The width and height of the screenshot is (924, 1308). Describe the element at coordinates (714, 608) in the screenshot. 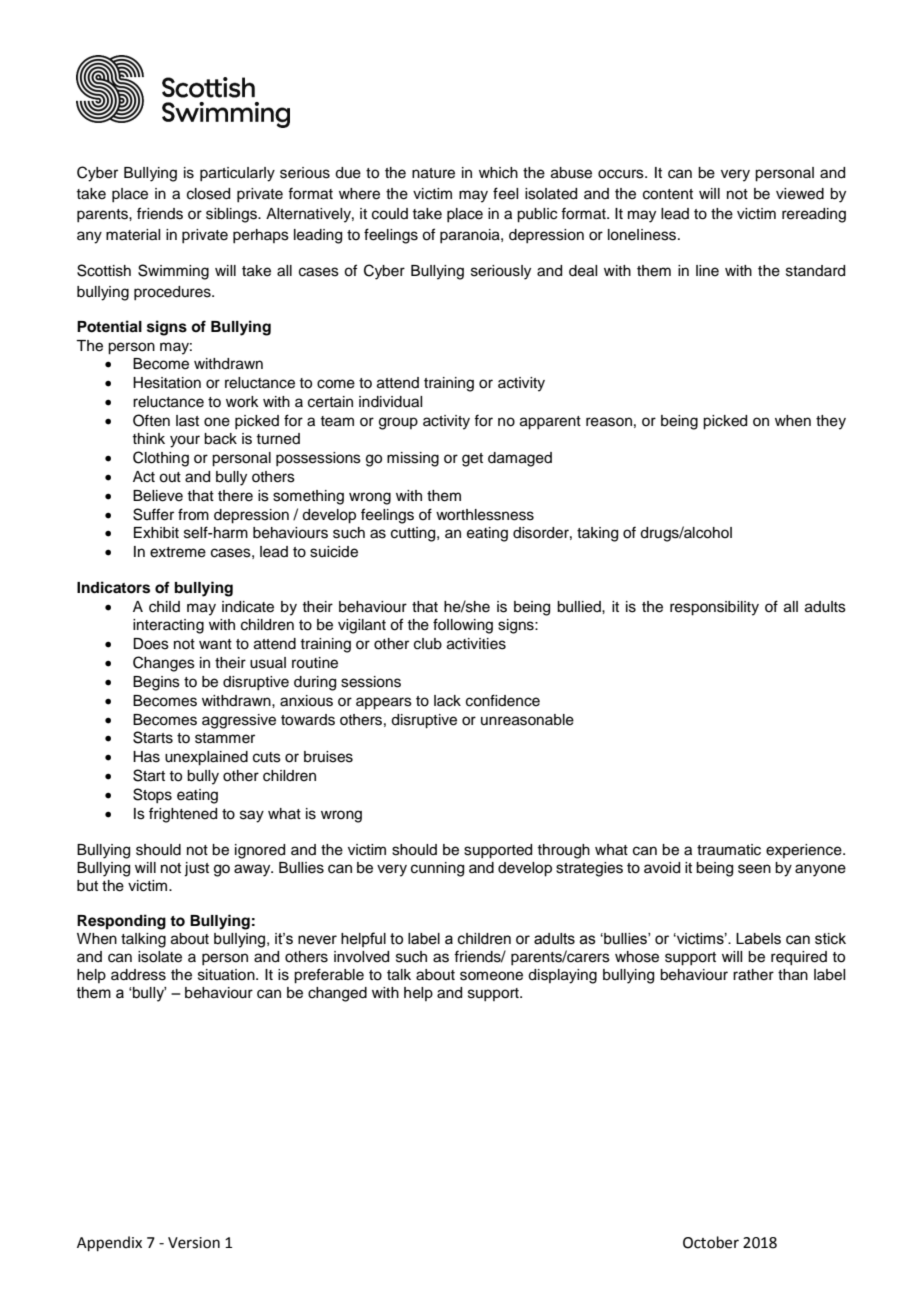

I see `responsibility` at that location.
